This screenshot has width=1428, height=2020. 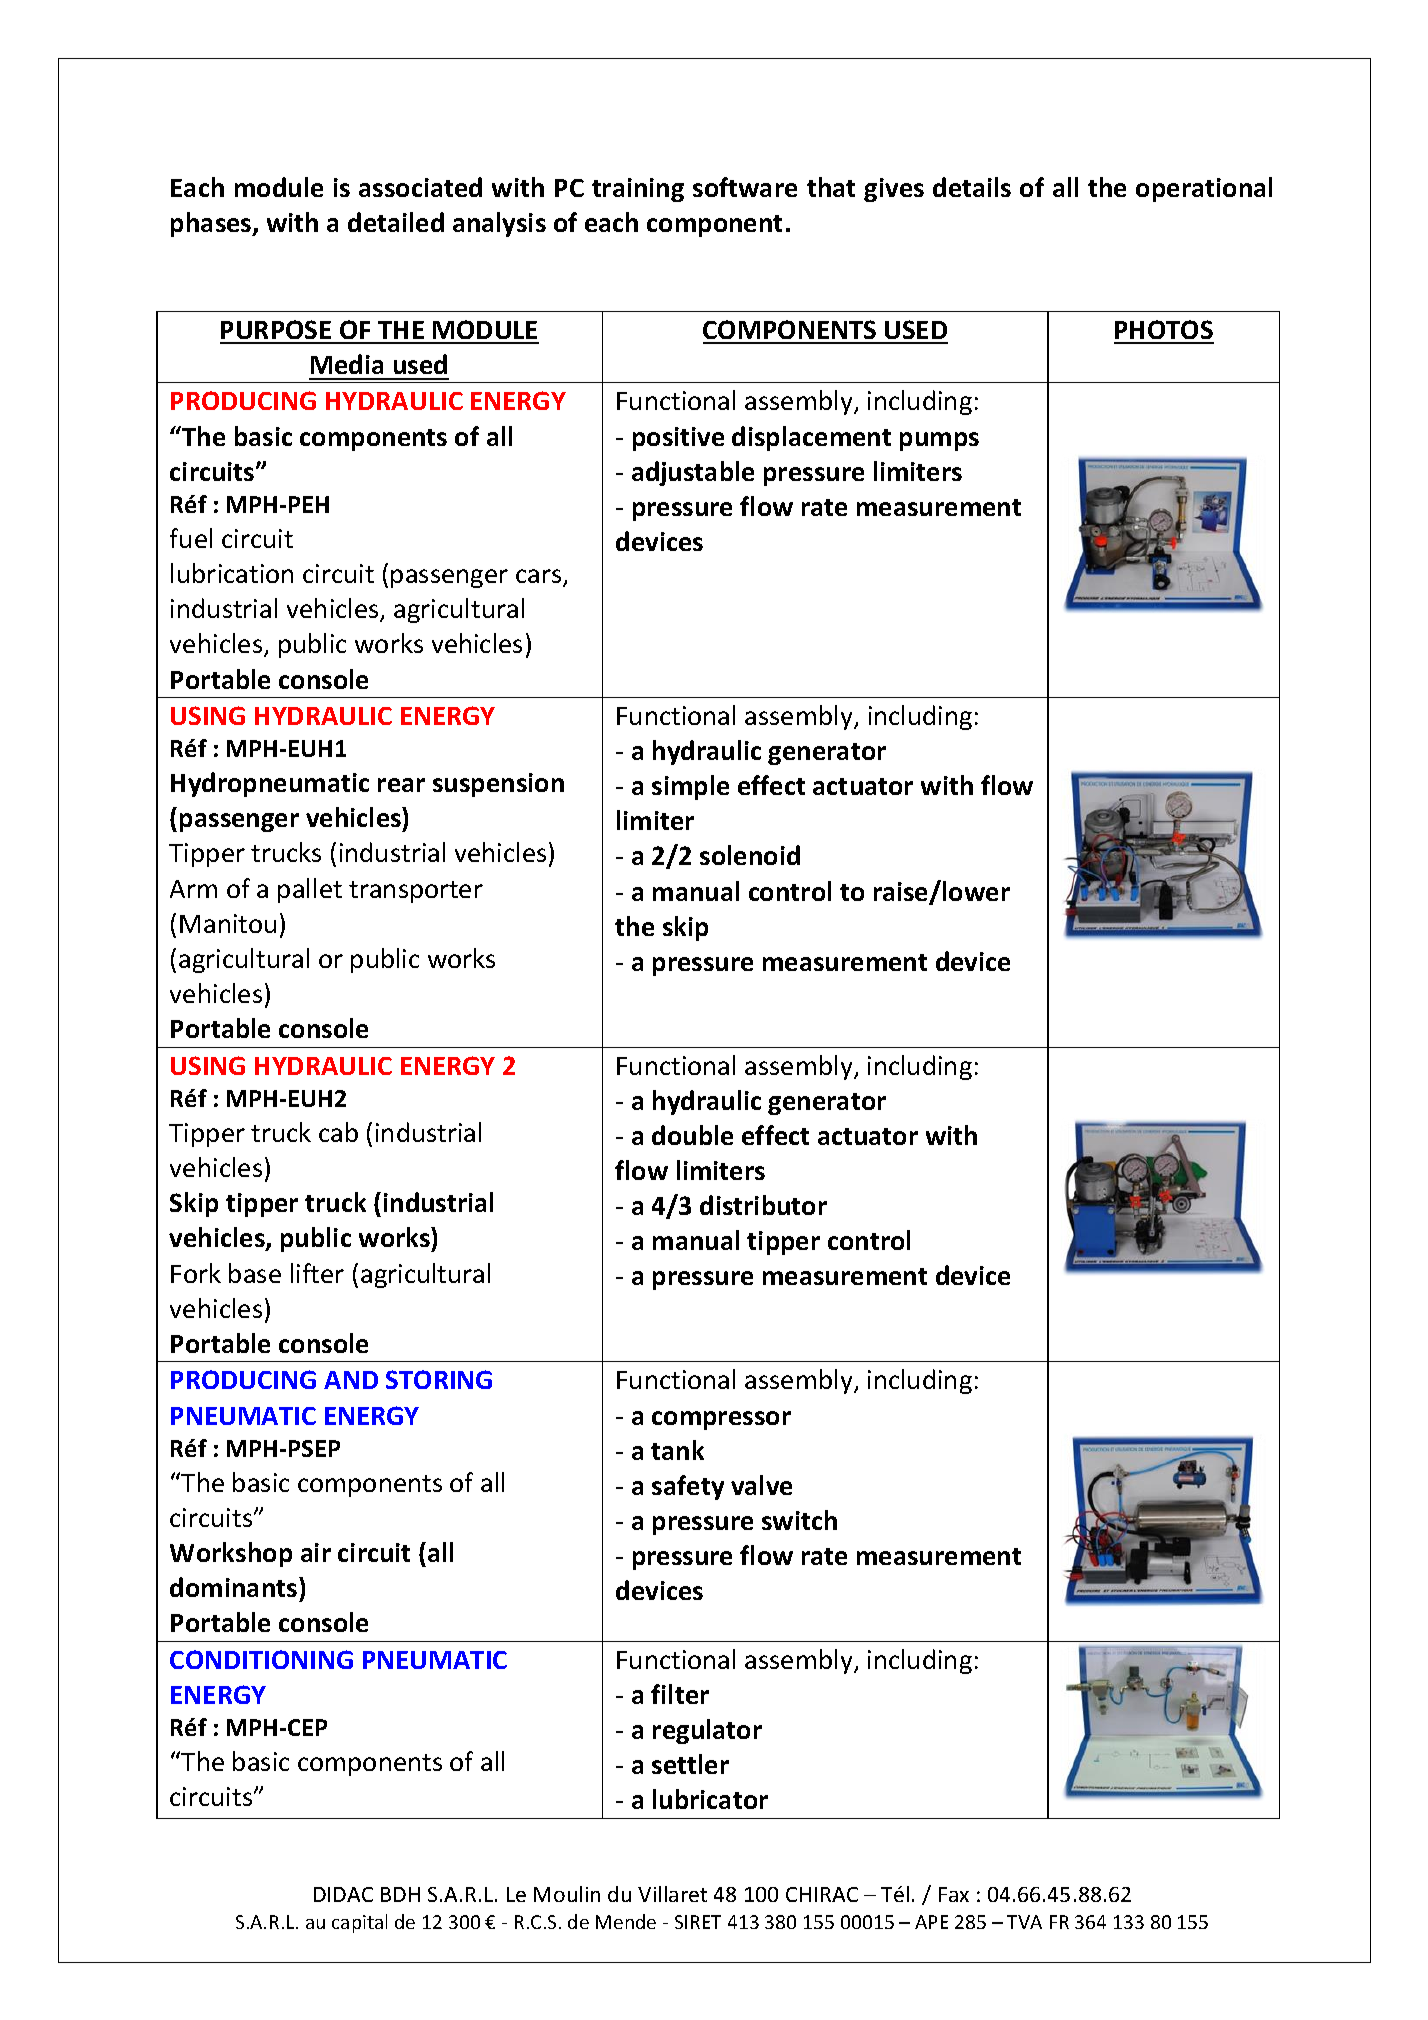 I want to click on cab, so click(x=338, y=1132).
